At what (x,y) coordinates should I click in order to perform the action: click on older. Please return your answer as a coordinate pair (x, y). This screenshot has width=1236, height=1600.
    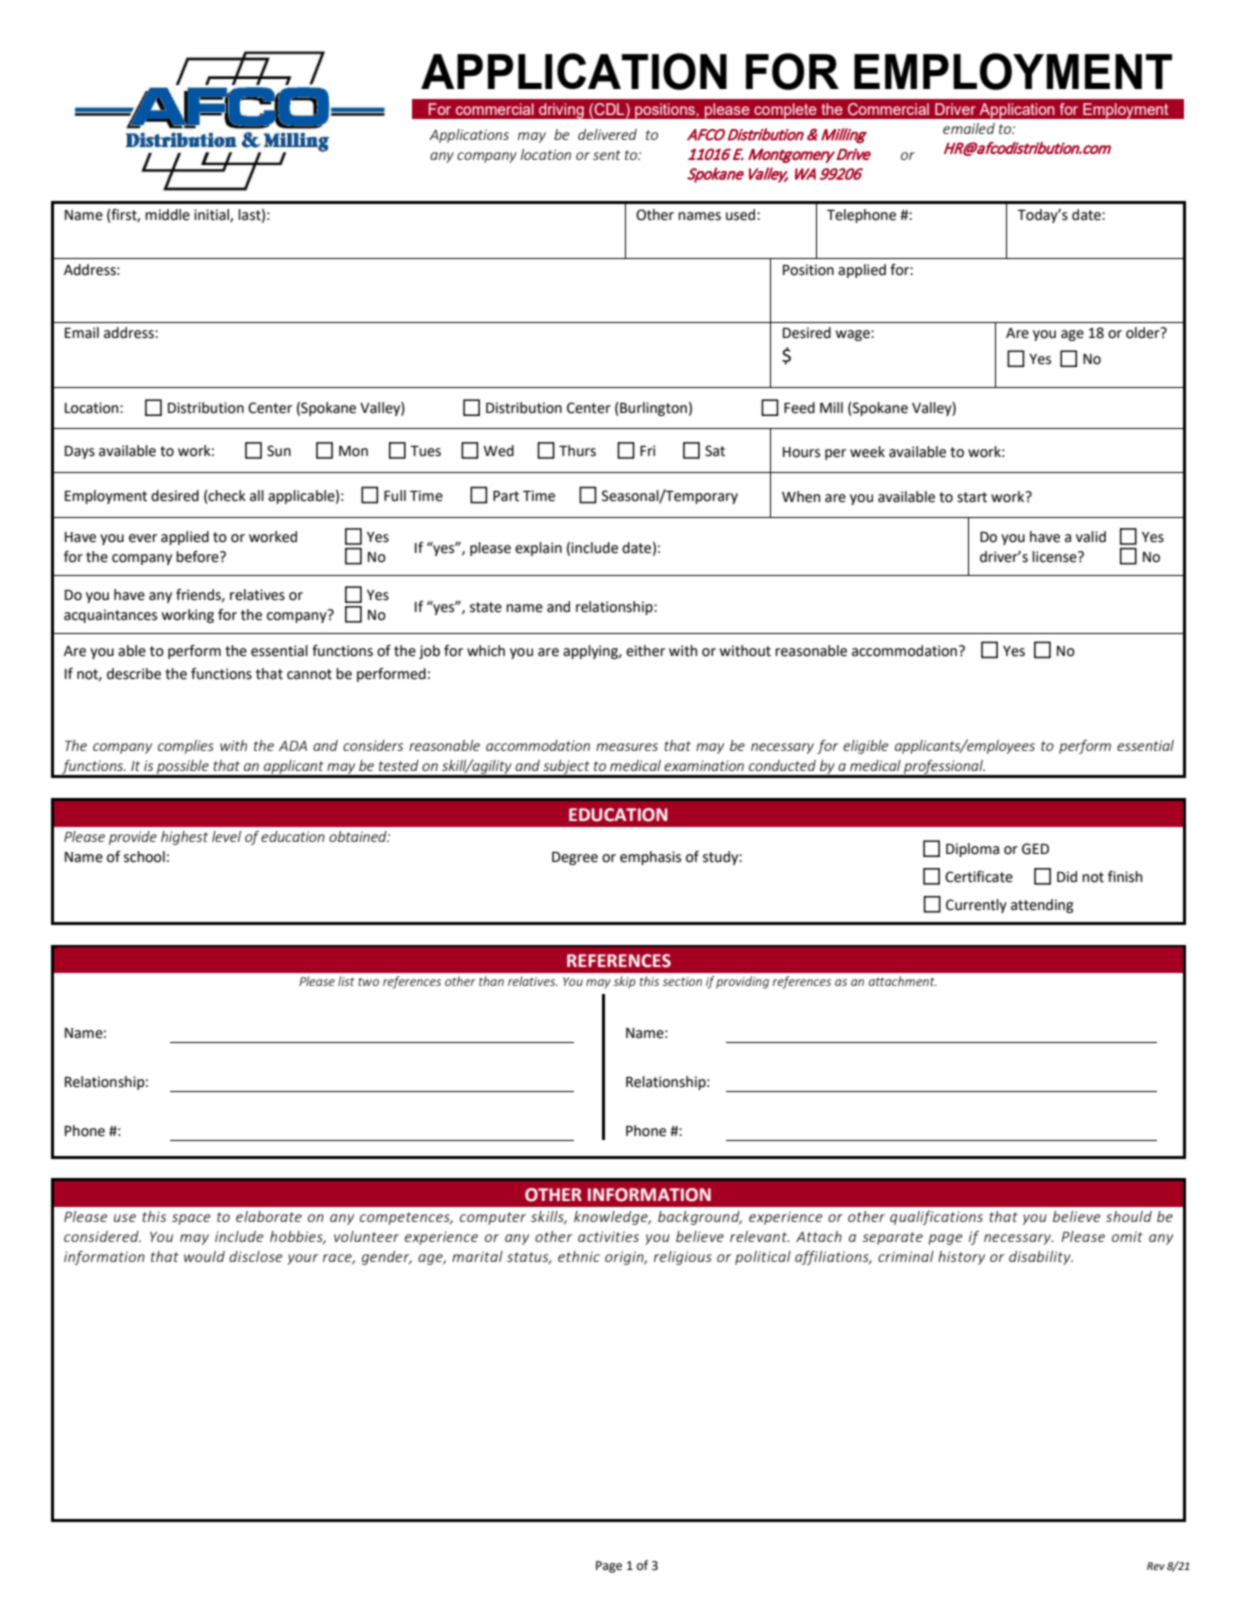
    Looking at the image, I should click on (1144, 333).
